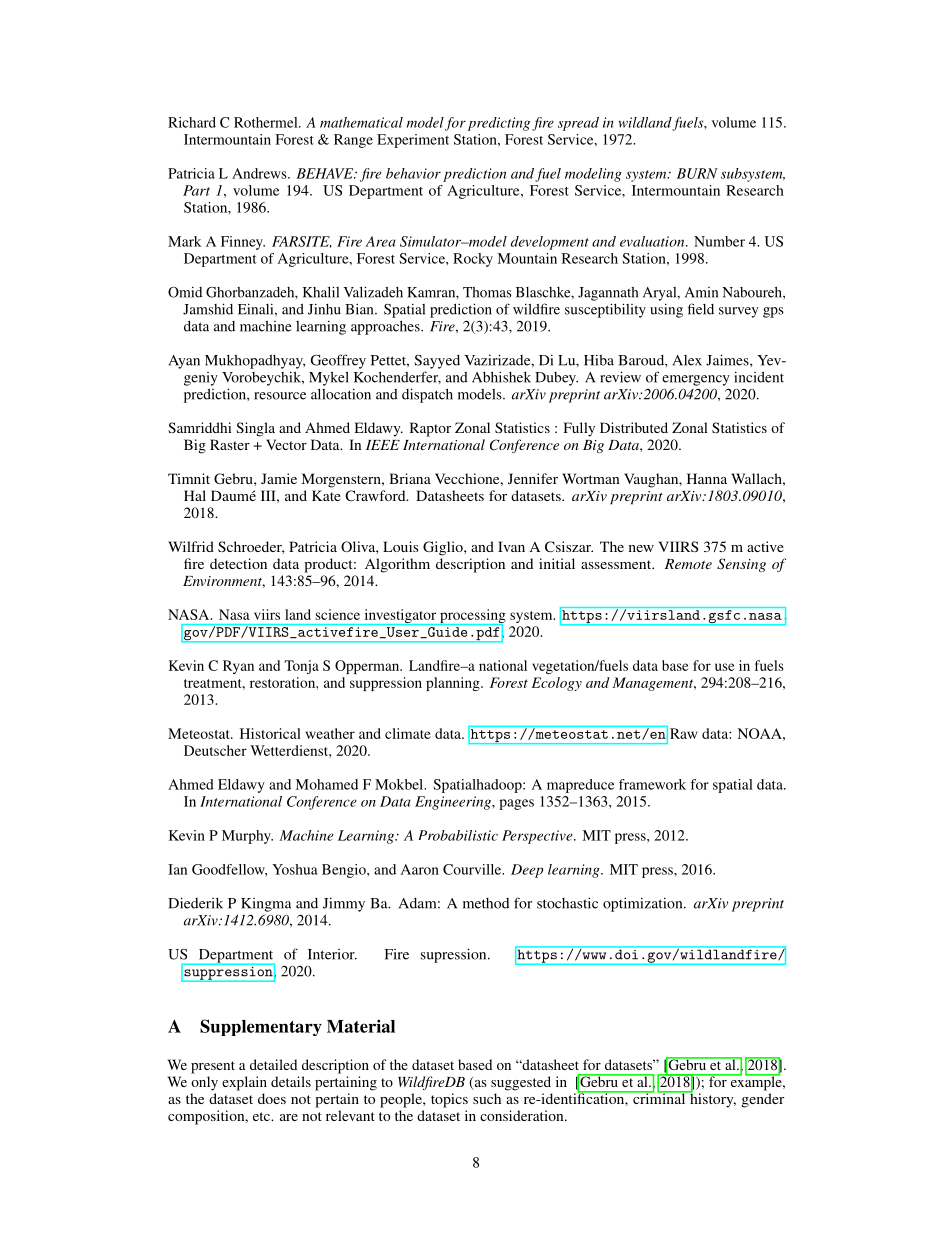 The width and height of the page is (952, 1233). What do you see at coordinates (487, 1098) in the page?
I see `such` at bounding box center [487, 1098].
